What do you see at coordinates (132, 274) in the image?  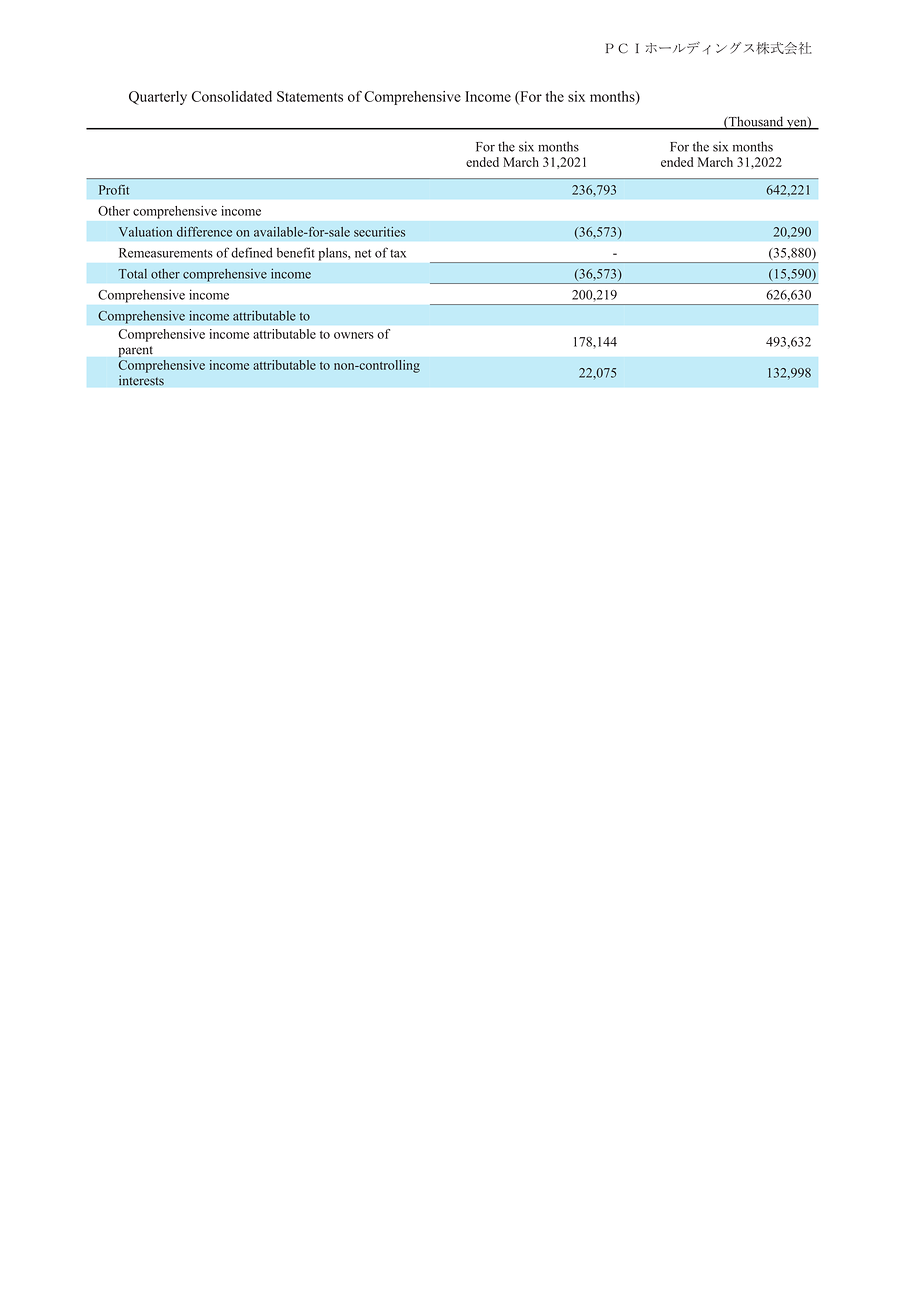 I see `Total` at bounding box center [132, 274].
